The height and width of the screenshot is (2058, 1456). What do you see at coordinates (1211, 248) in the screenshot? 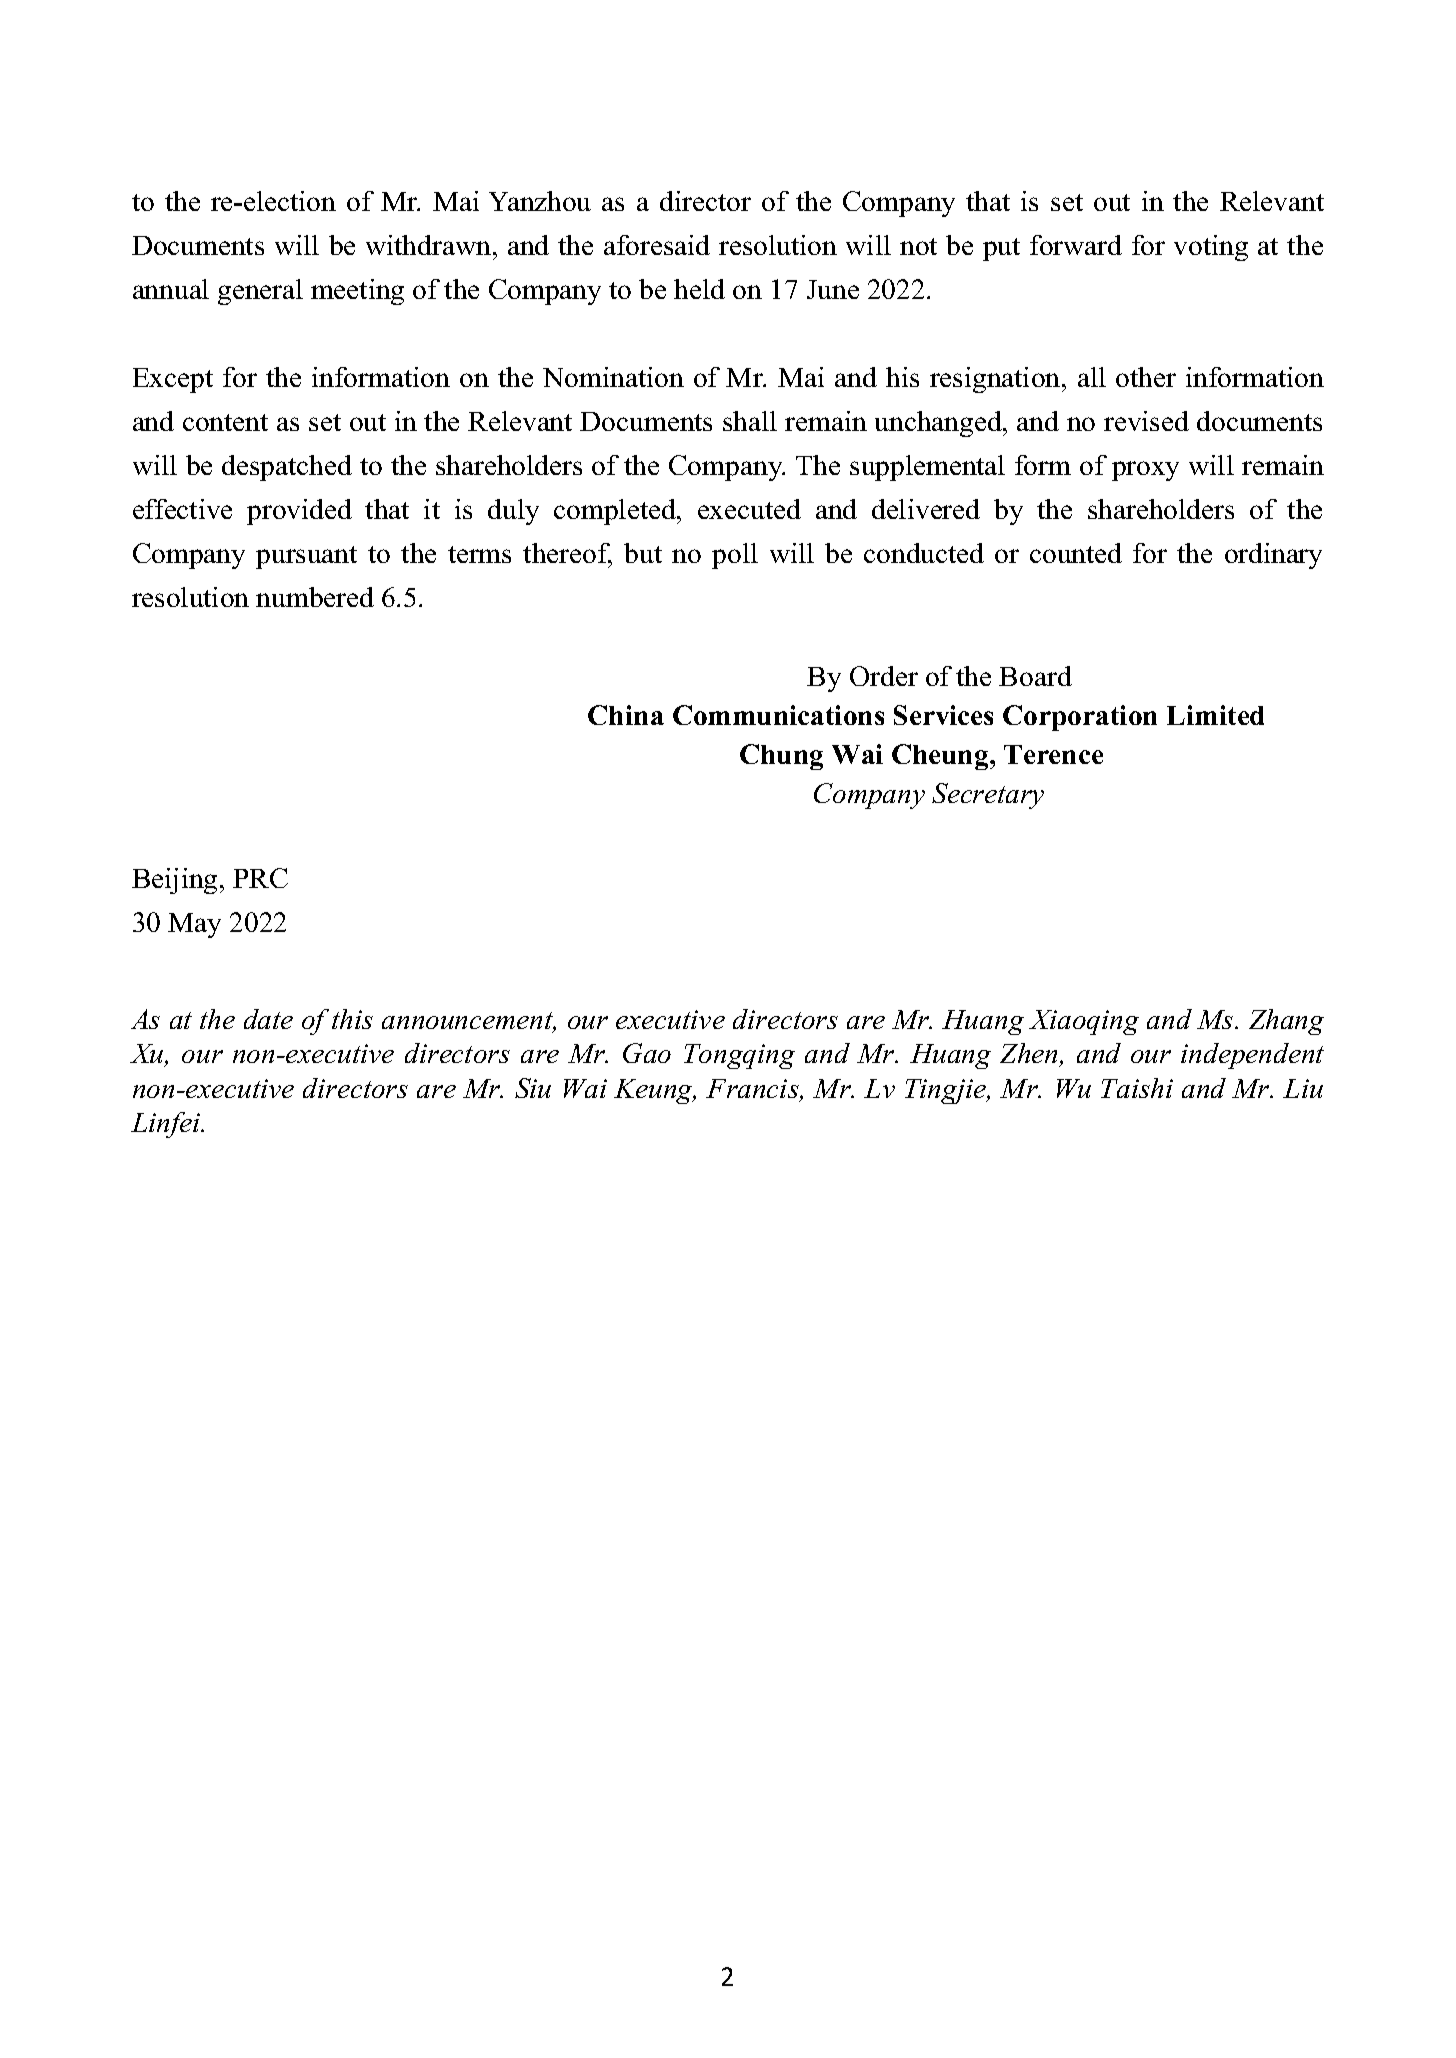
I see `voting` at bounding box center [1211, 248].
